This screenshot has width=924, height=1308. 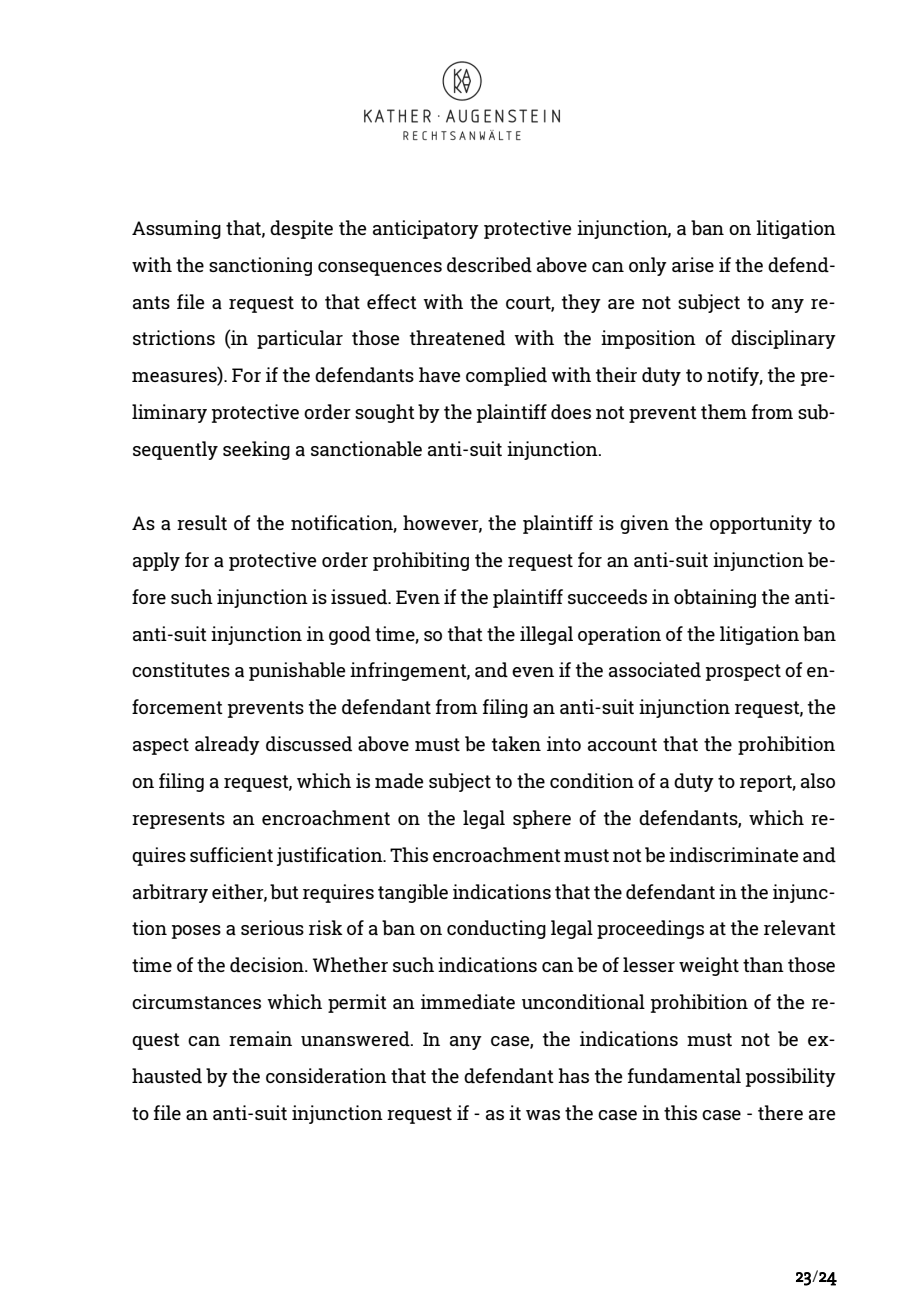 I want to click on remain, so click(x=260, y=1038).
